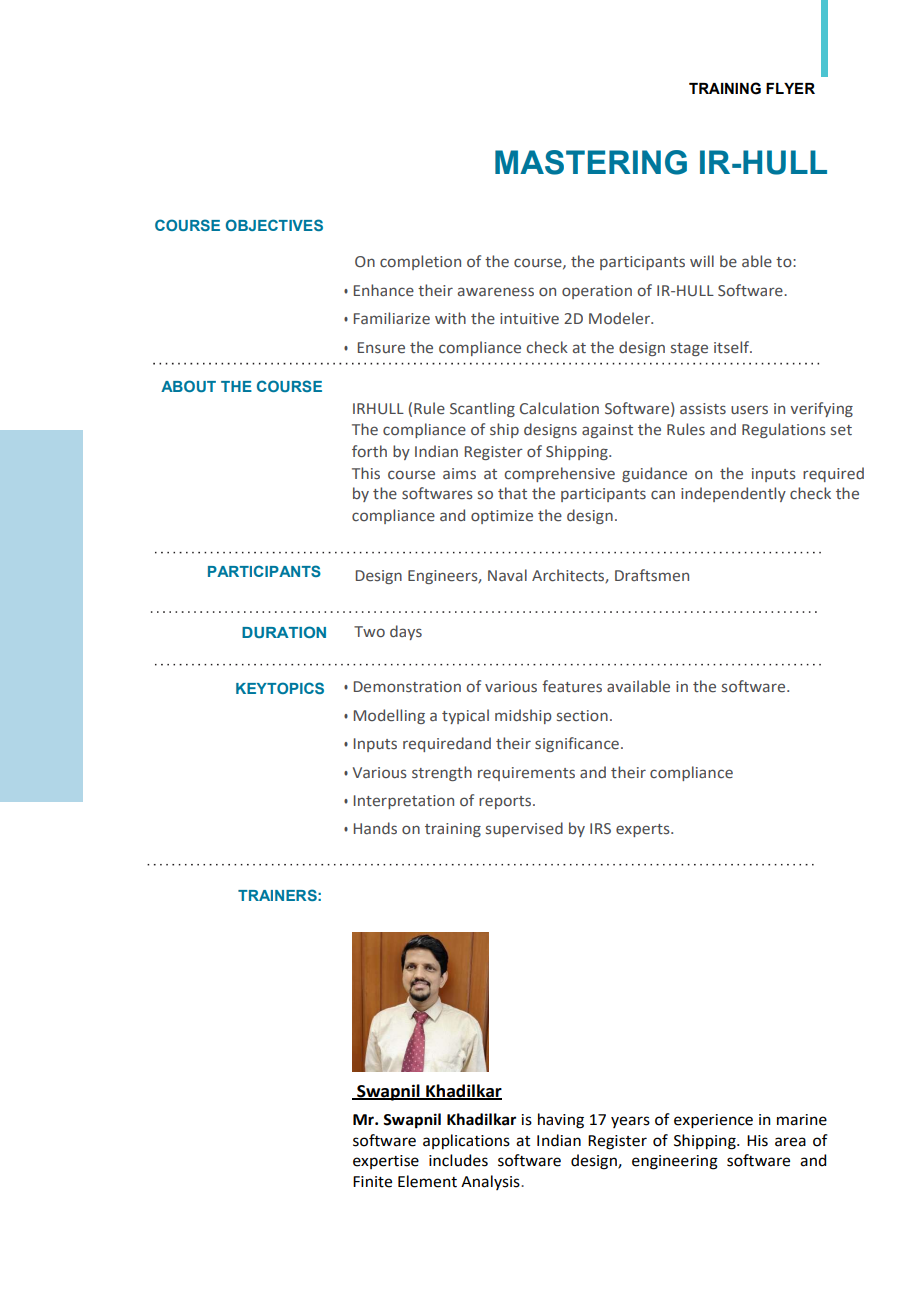 The image size is (924, 1308). What do you see at coordinates (491, 1182) in the screenshot?
I see `Analysis` at bounding box center [491, 1182].
